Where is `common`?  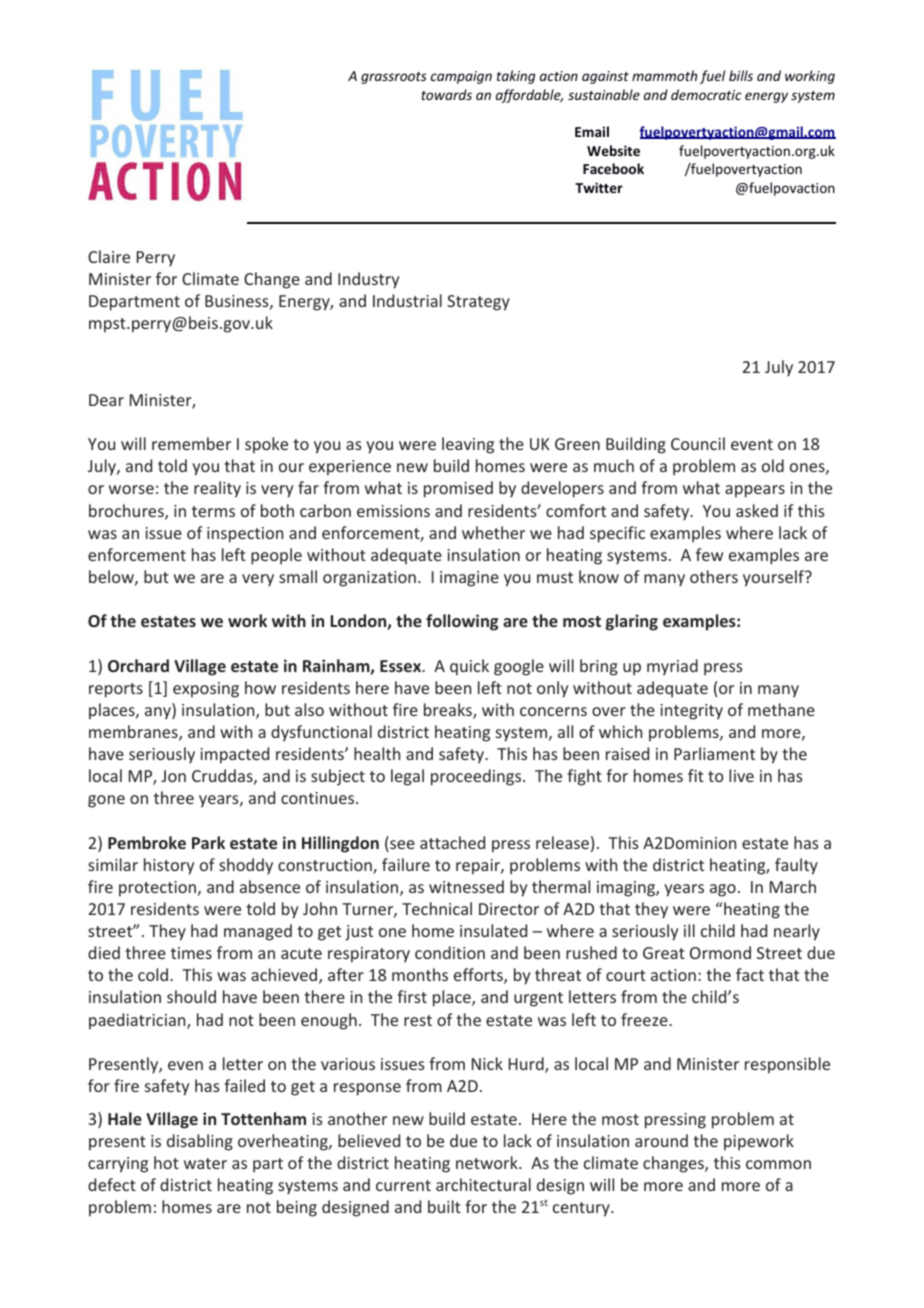 common is located at coordinates (778, 1164).
